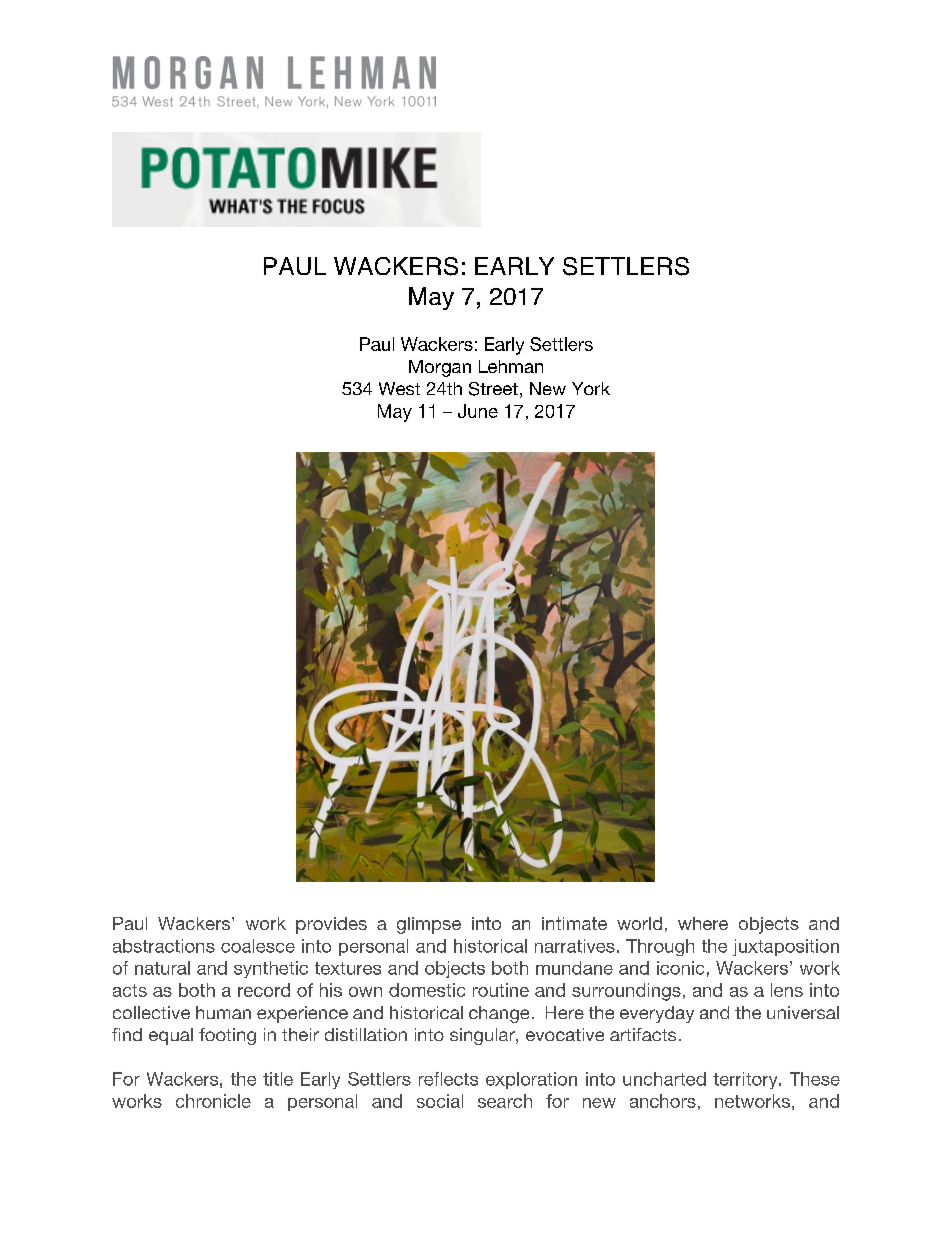  What do you see at coordinates (448, 1079) in the screenshot?
I see `reflects` at bounding box center [448, 1079].
